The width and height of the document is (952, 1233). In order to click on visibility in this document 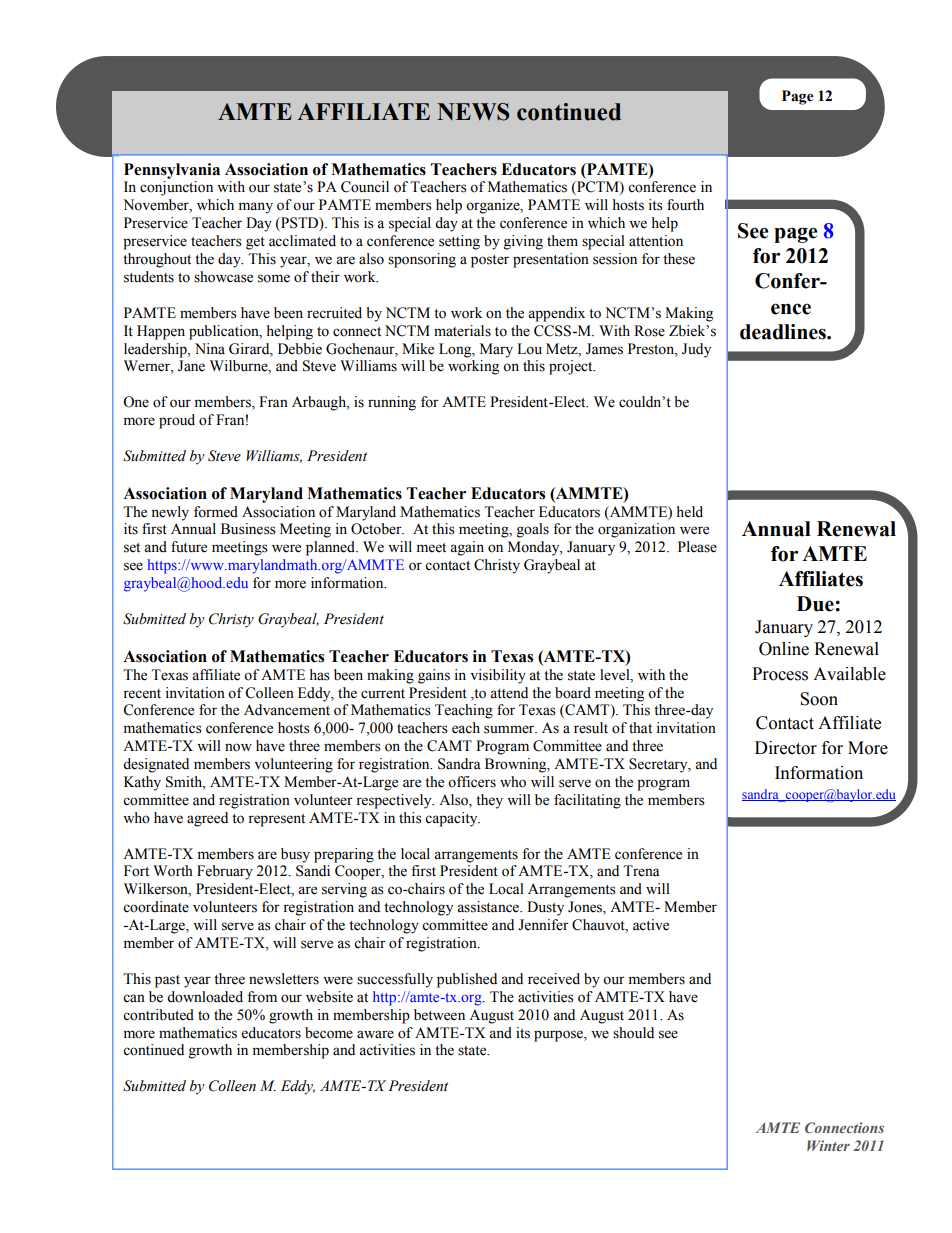, I will do `click(498, 676)`.
